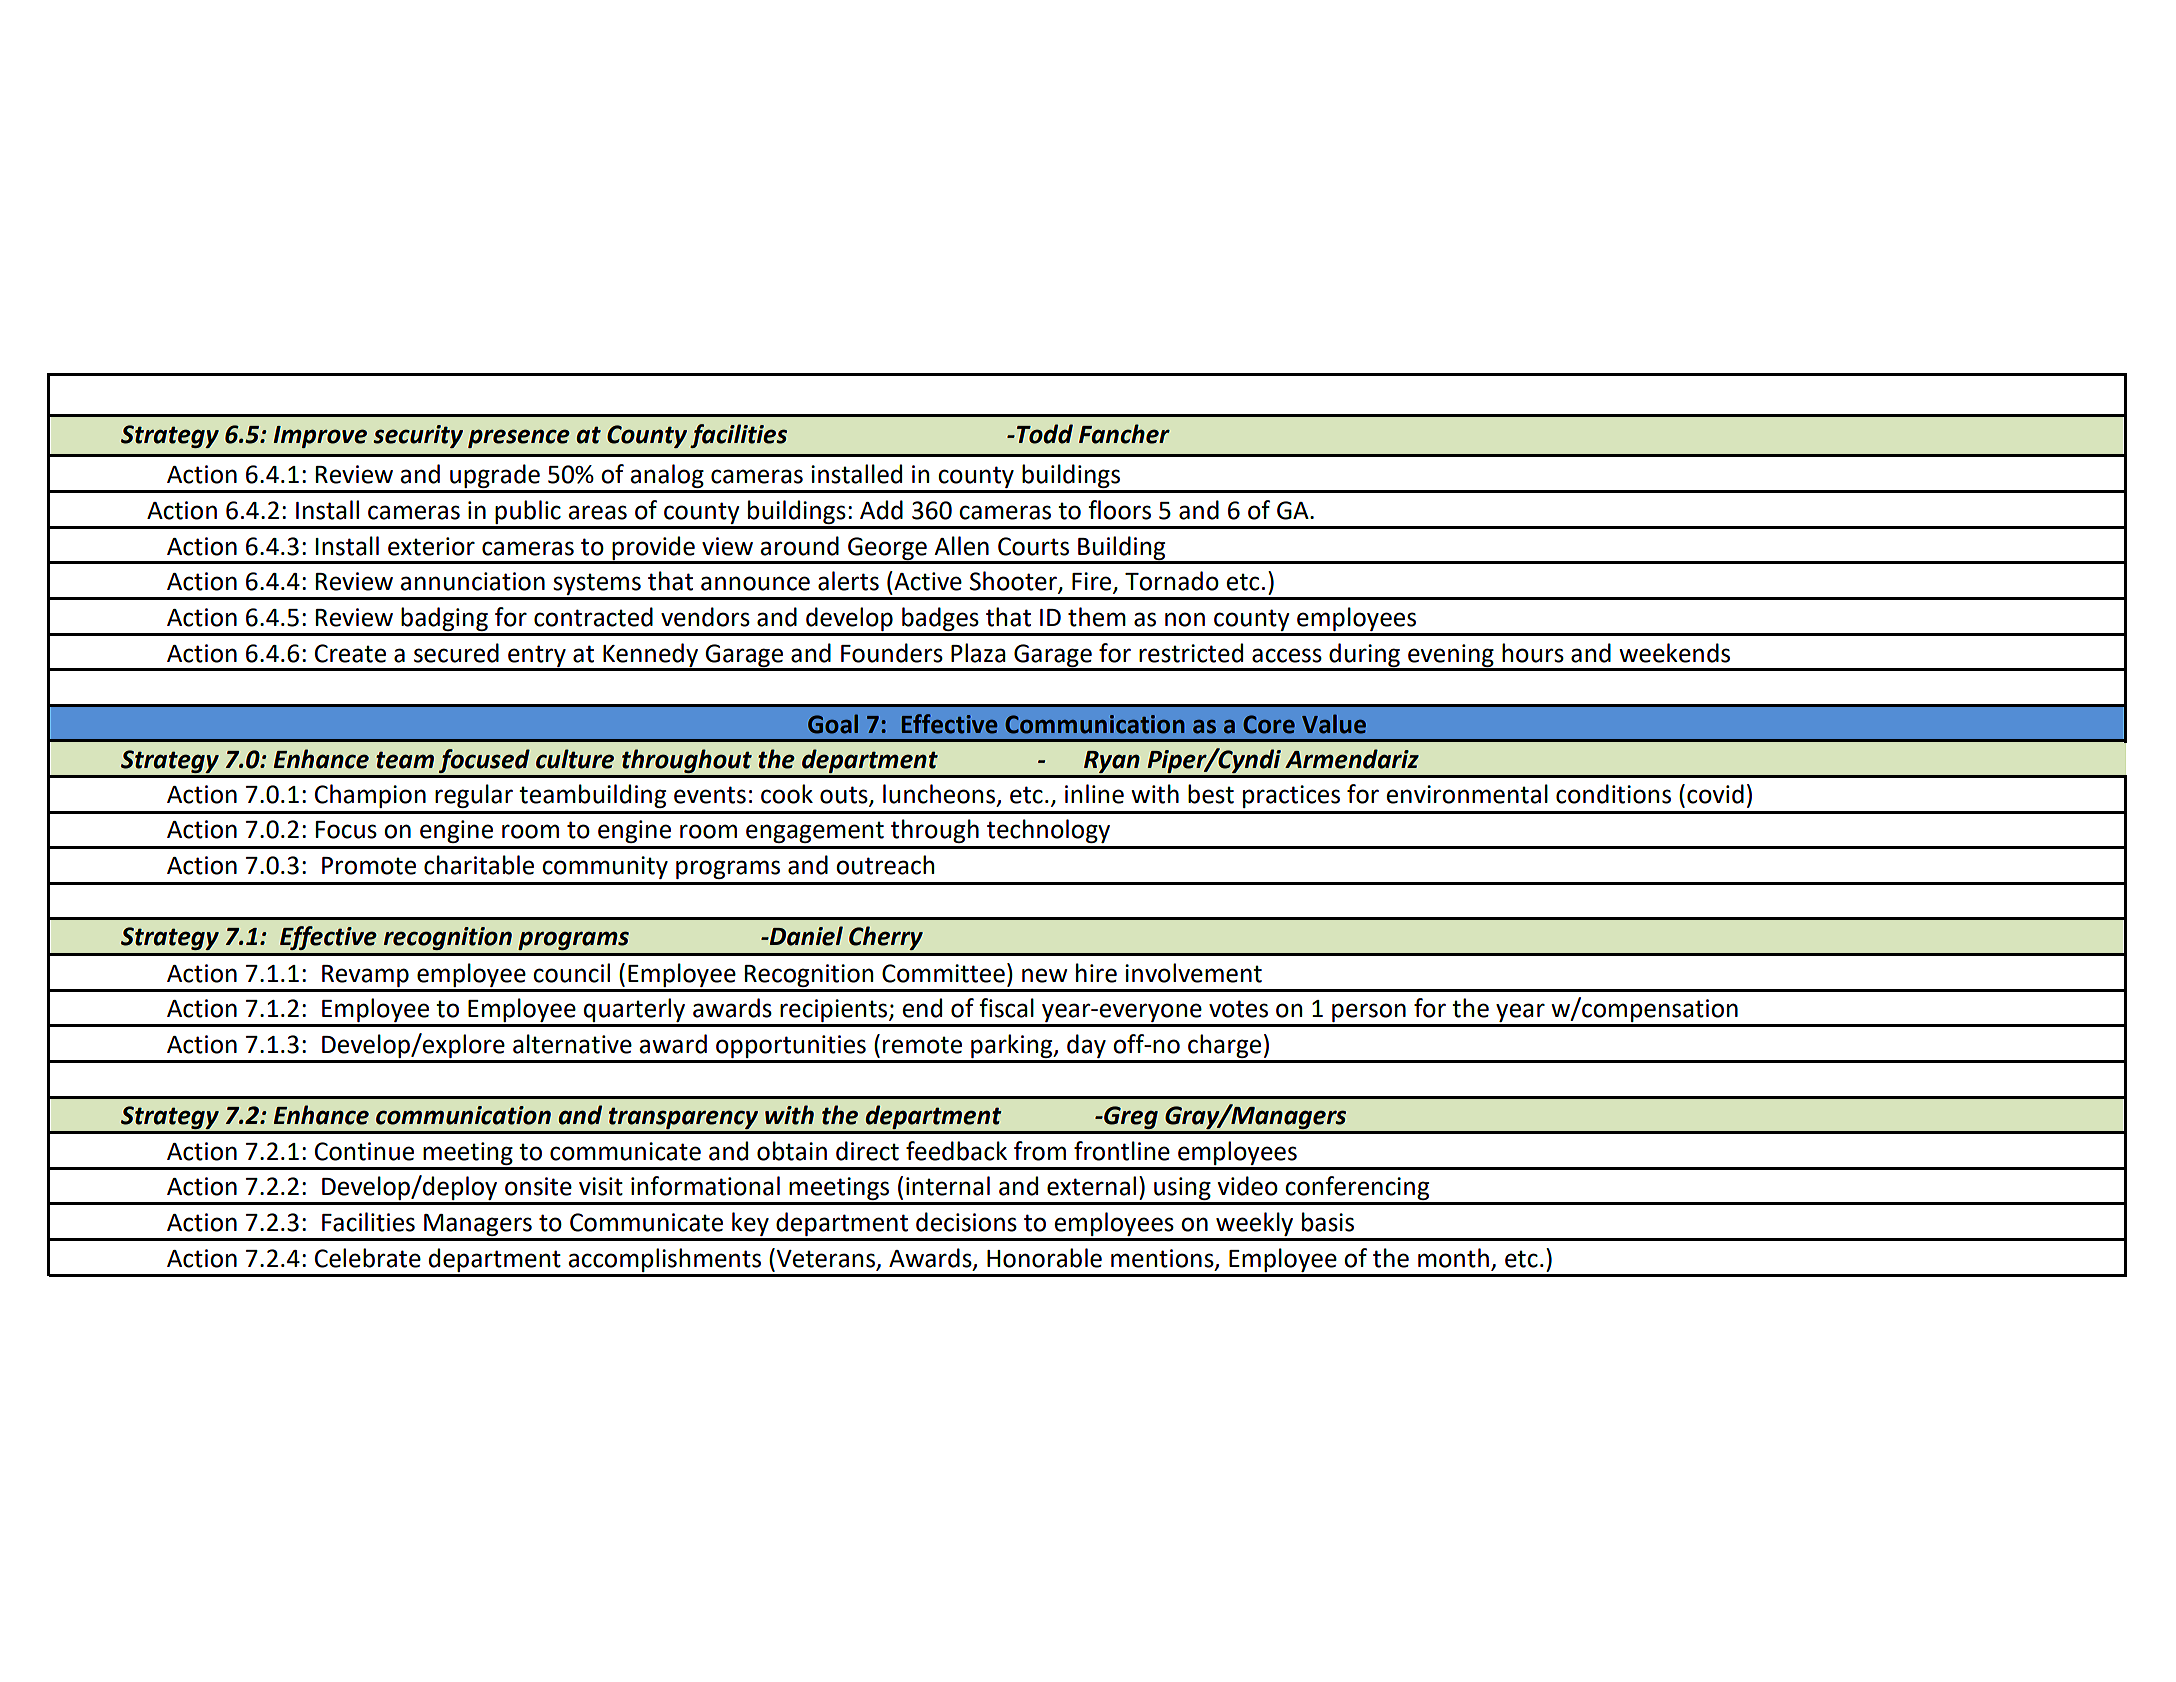  I want to click on remote, so click(922, 1045).
